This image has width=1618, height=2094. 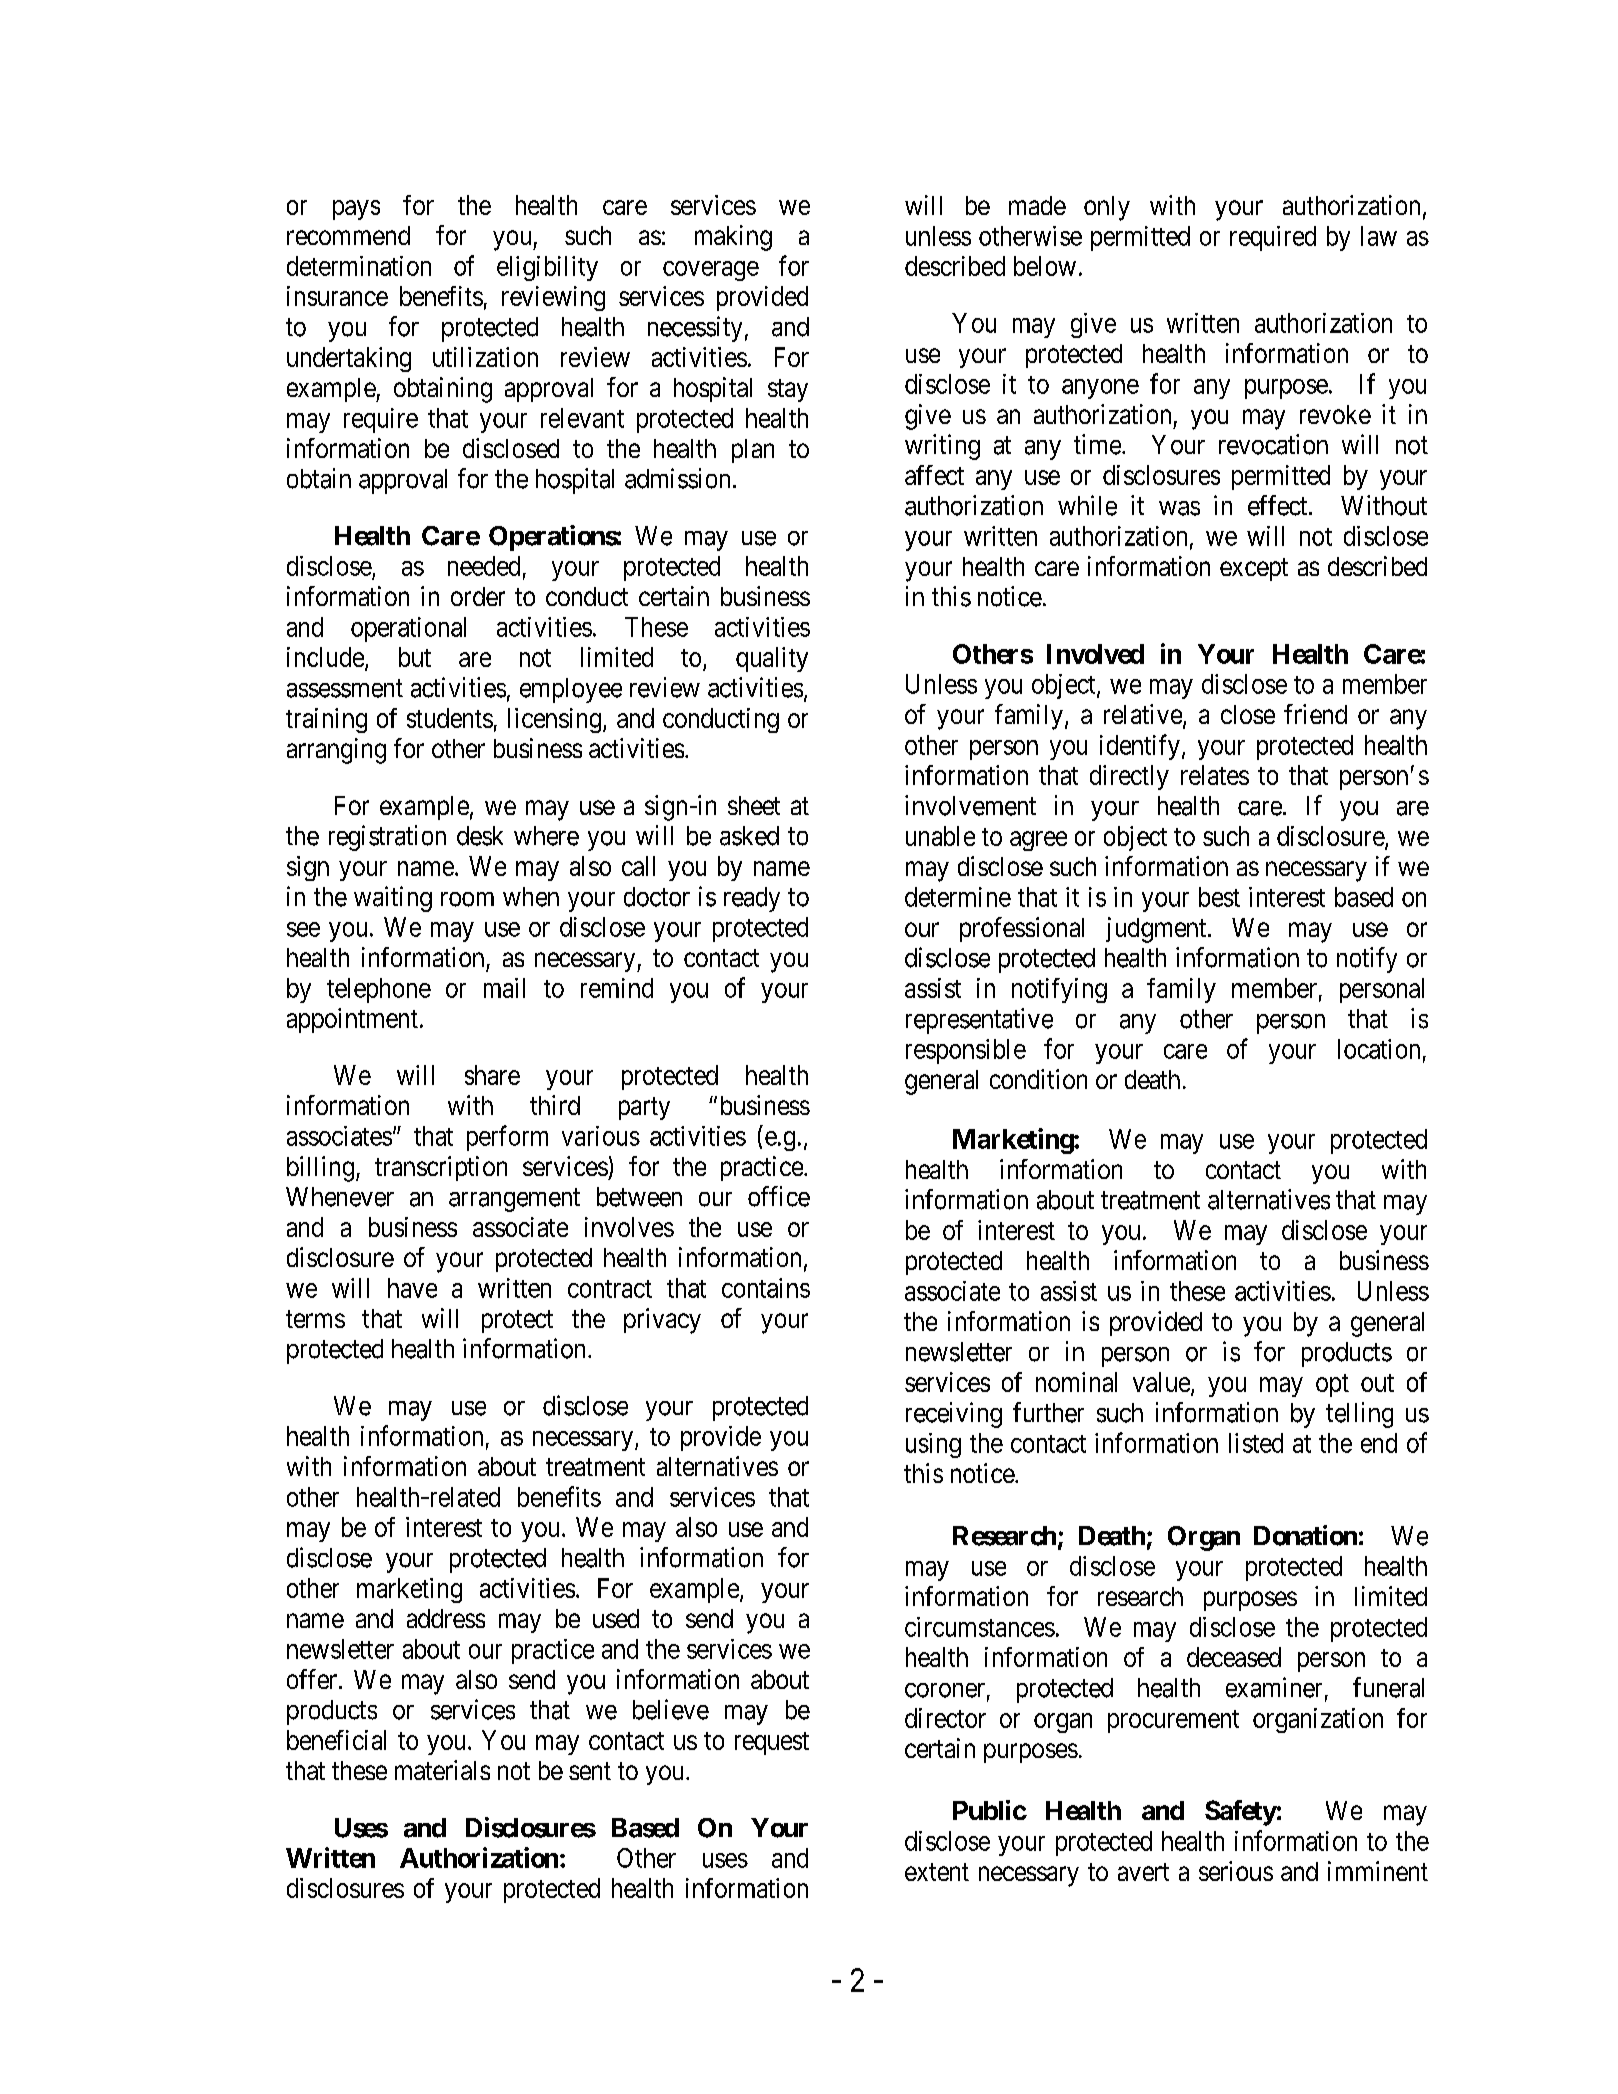 What do you see at coordinates (733, 238) in the image?
I see `making` at bounding box center [733, 238].
